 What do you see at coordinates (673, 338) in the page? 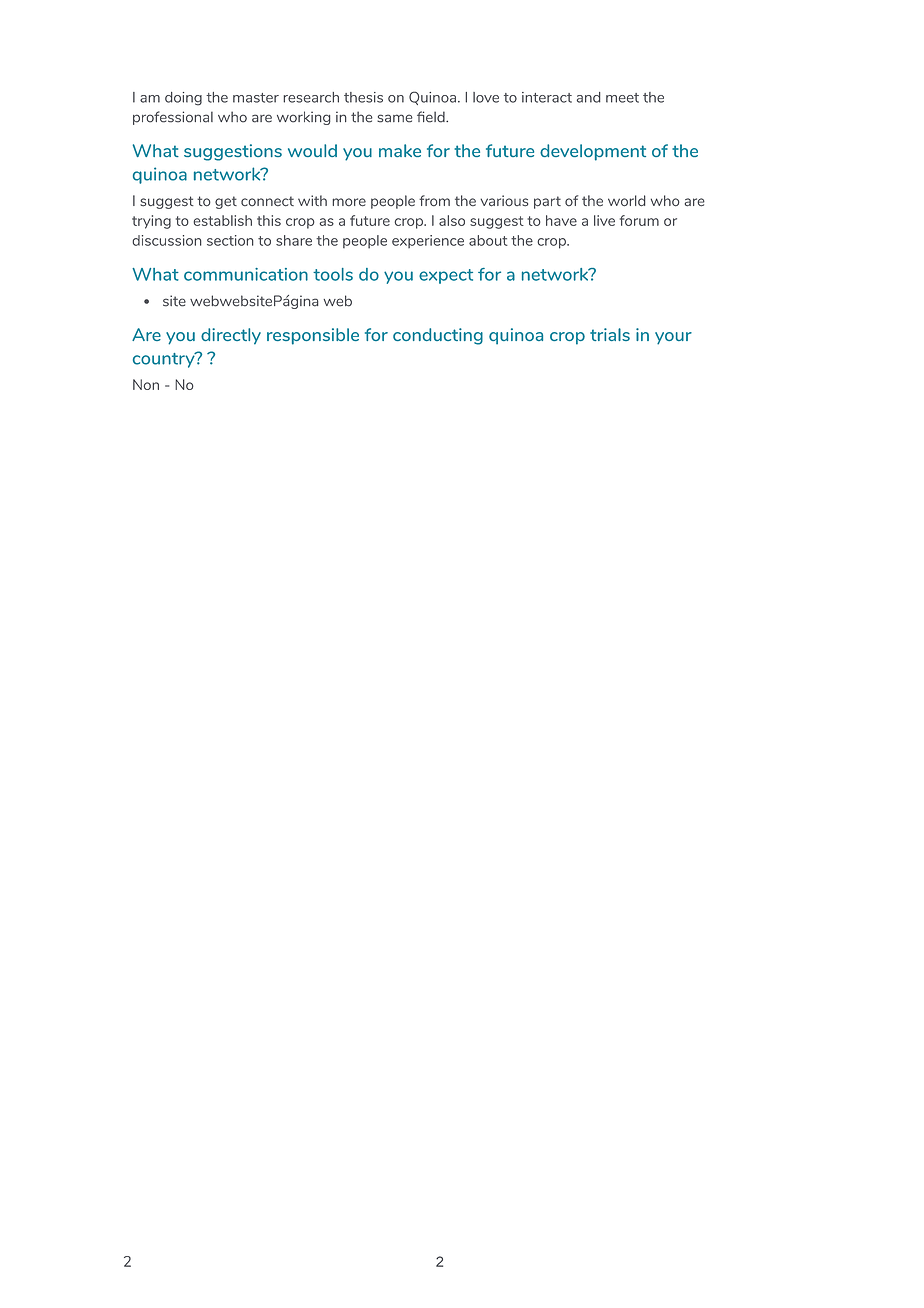
I see `your` at bounding box center [673, 338].
